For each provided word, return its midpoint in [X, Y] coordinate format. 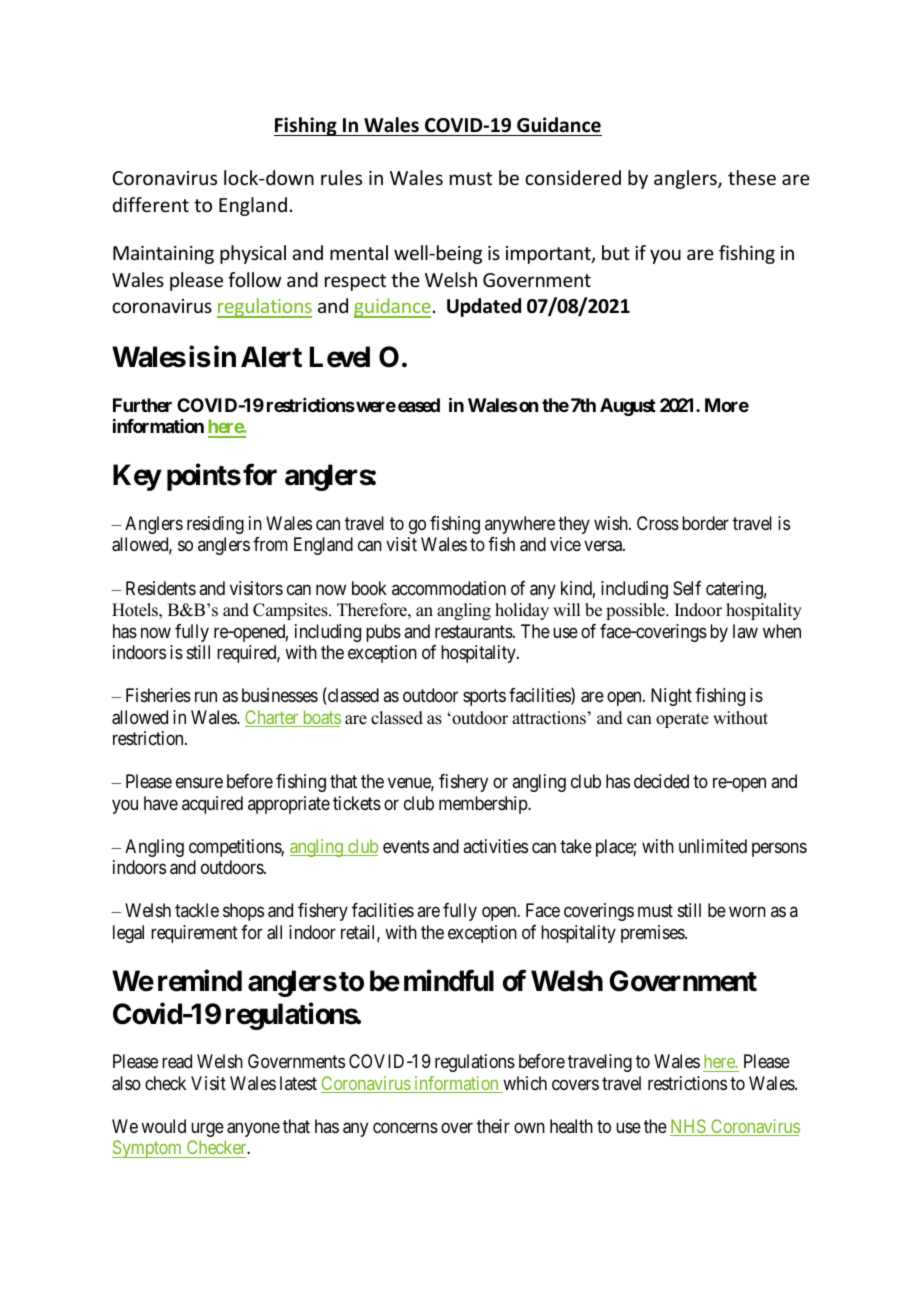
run [206, 697]
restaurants [474, 632]
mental [359, 252]
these [752, 177]
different [150, 204]
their [493, 1126]
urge [207, 1129]
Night [671, 697]
